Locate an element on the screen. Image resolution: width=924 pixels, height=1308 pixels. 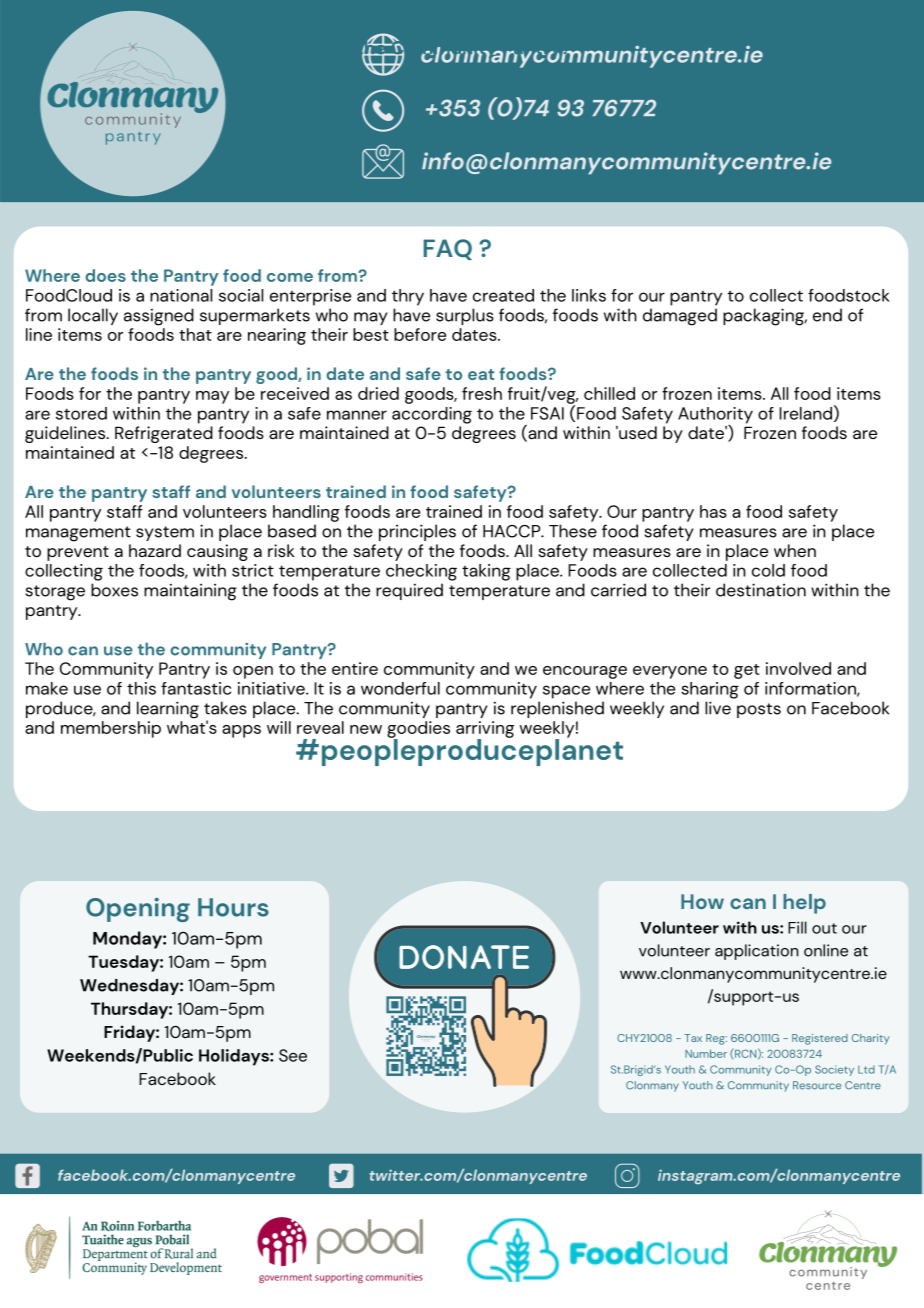
See is located at coordinates (293, 1055).
